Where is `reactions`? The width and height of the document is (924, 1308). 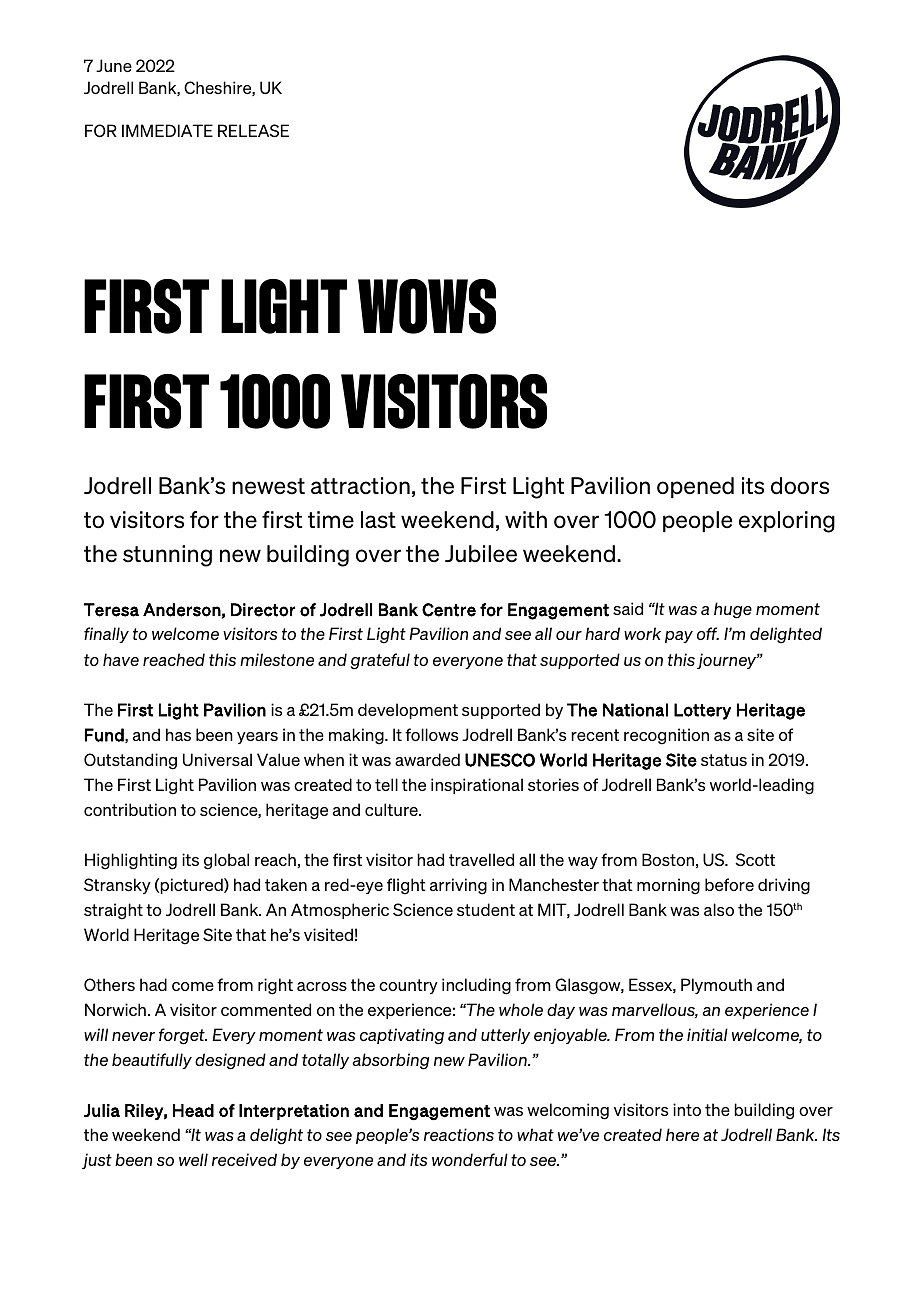 reactions is located at coordinates (459, 1134).
